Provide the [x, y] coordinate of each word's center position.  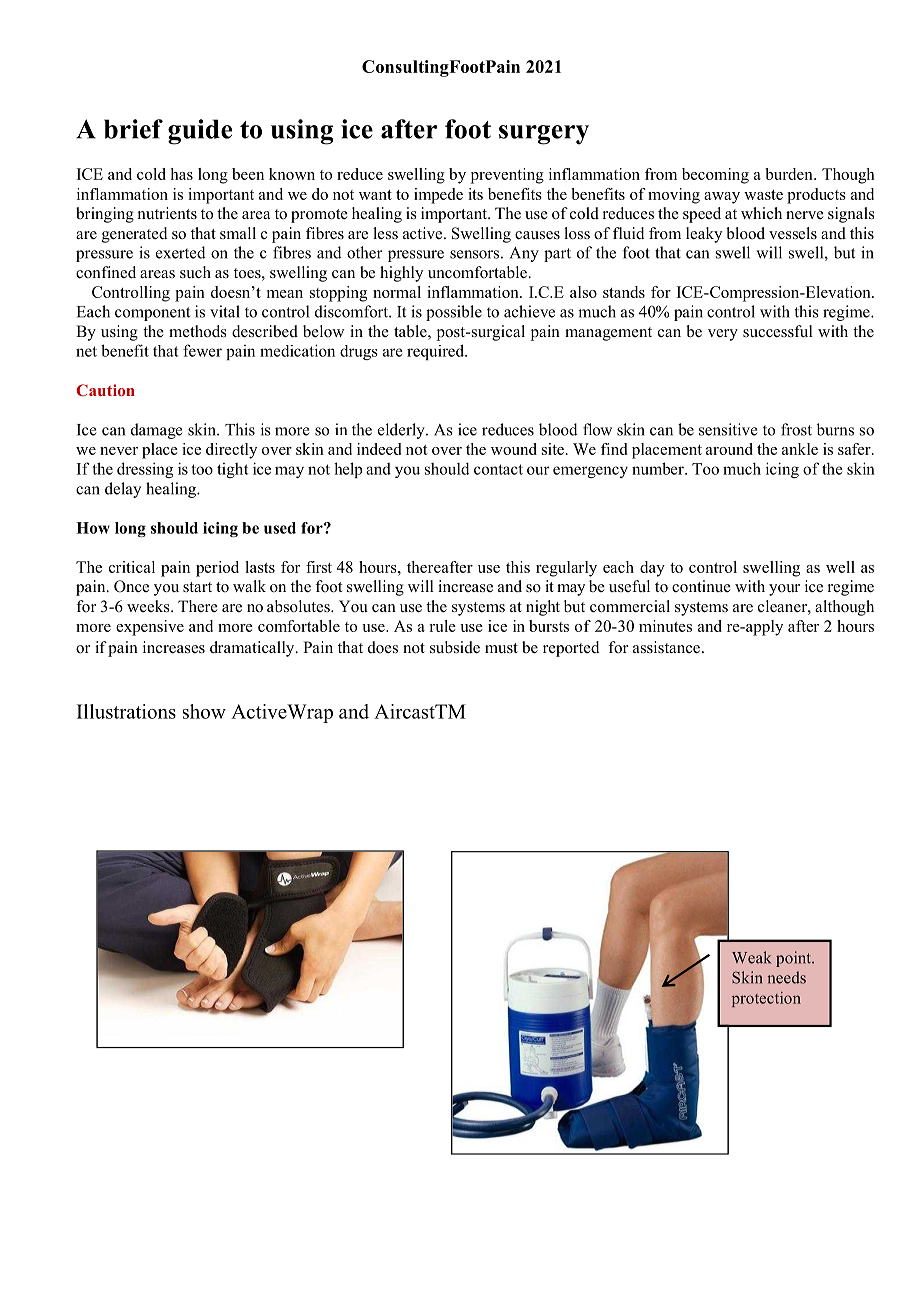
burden [790, 174]
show [204, 711]
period [217, 569]
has [182, 174]
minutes [665, 626]
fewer [202, 350]
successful [778, 331]
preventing [507, 176]
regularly [566, 569]
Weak [751, 957]
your [784, 590]
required [436, 352]
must [501, 648]
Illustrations [126, 711]
